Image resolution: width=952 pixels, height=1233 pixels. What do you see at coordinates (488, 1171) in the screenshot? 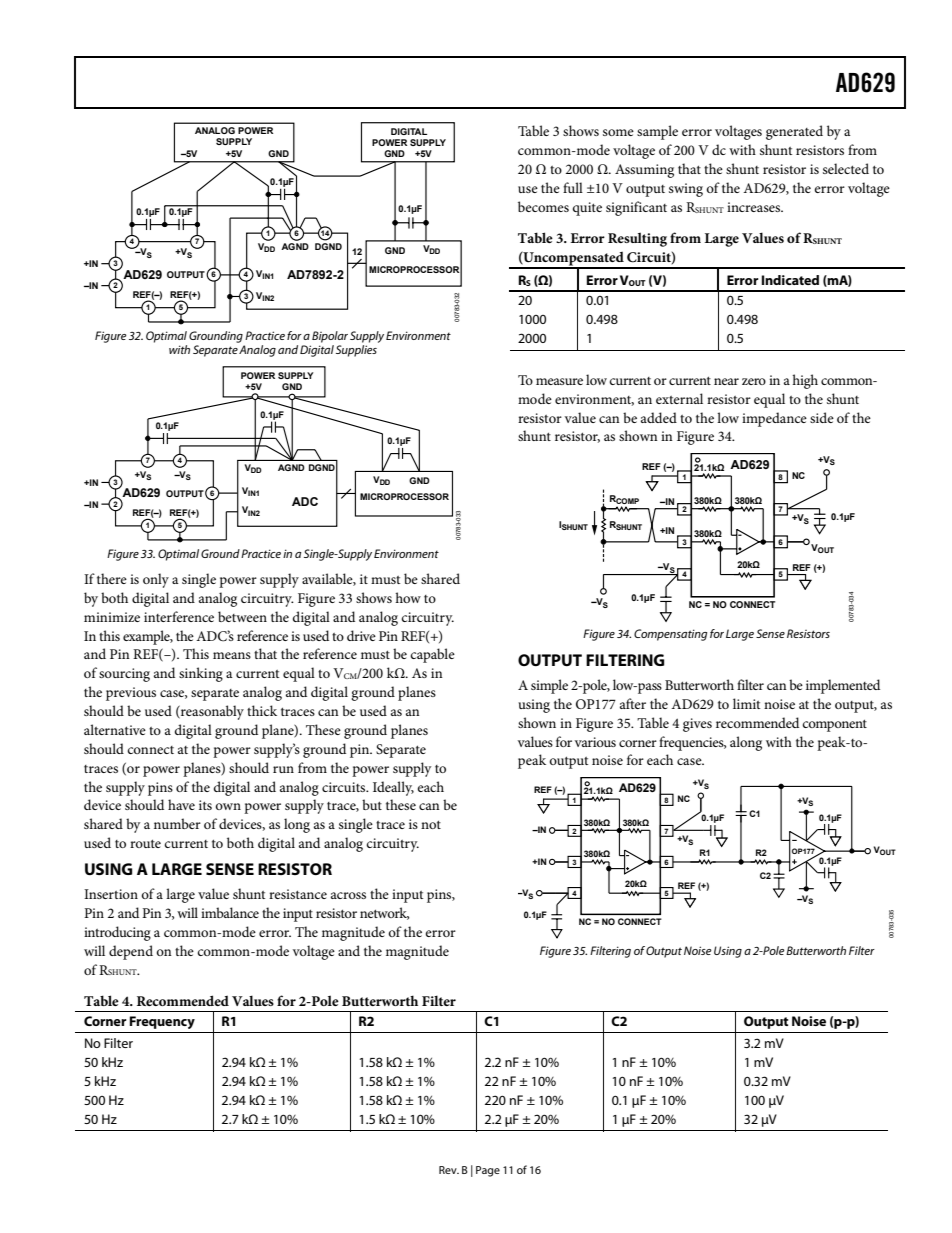
I see `Page` at bounding box center [488, 1171].
